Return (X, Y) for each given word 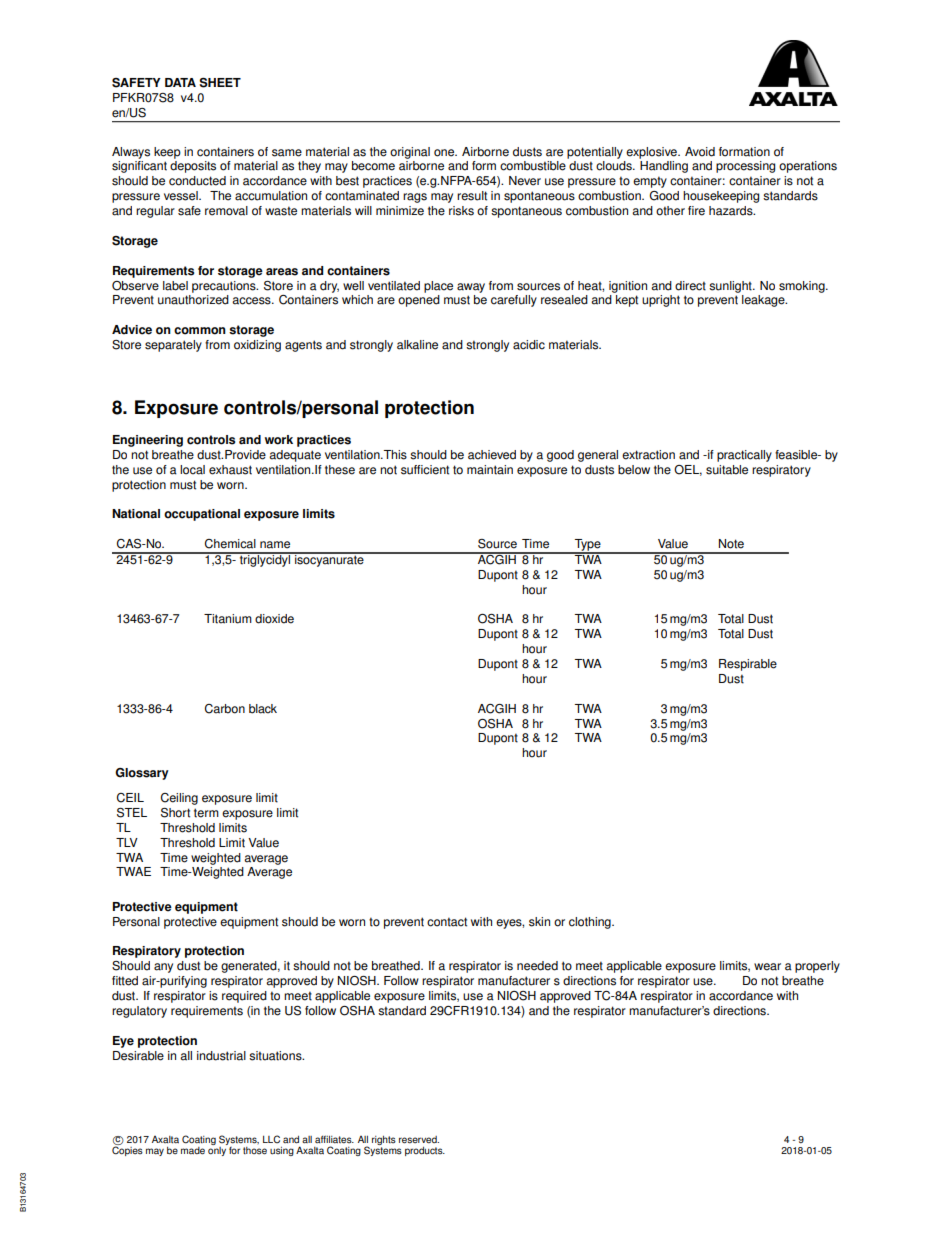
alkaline (417, 345)
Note (731, 544)
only (218, 1150)
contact (447, 922)
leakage (764, 301)
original (410, 153)
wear (767, 967)
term (206, 813)
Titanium (228, 619)
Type (588, 546)
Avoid (700, 152)
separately (173, 346)
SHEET (220, 83)
